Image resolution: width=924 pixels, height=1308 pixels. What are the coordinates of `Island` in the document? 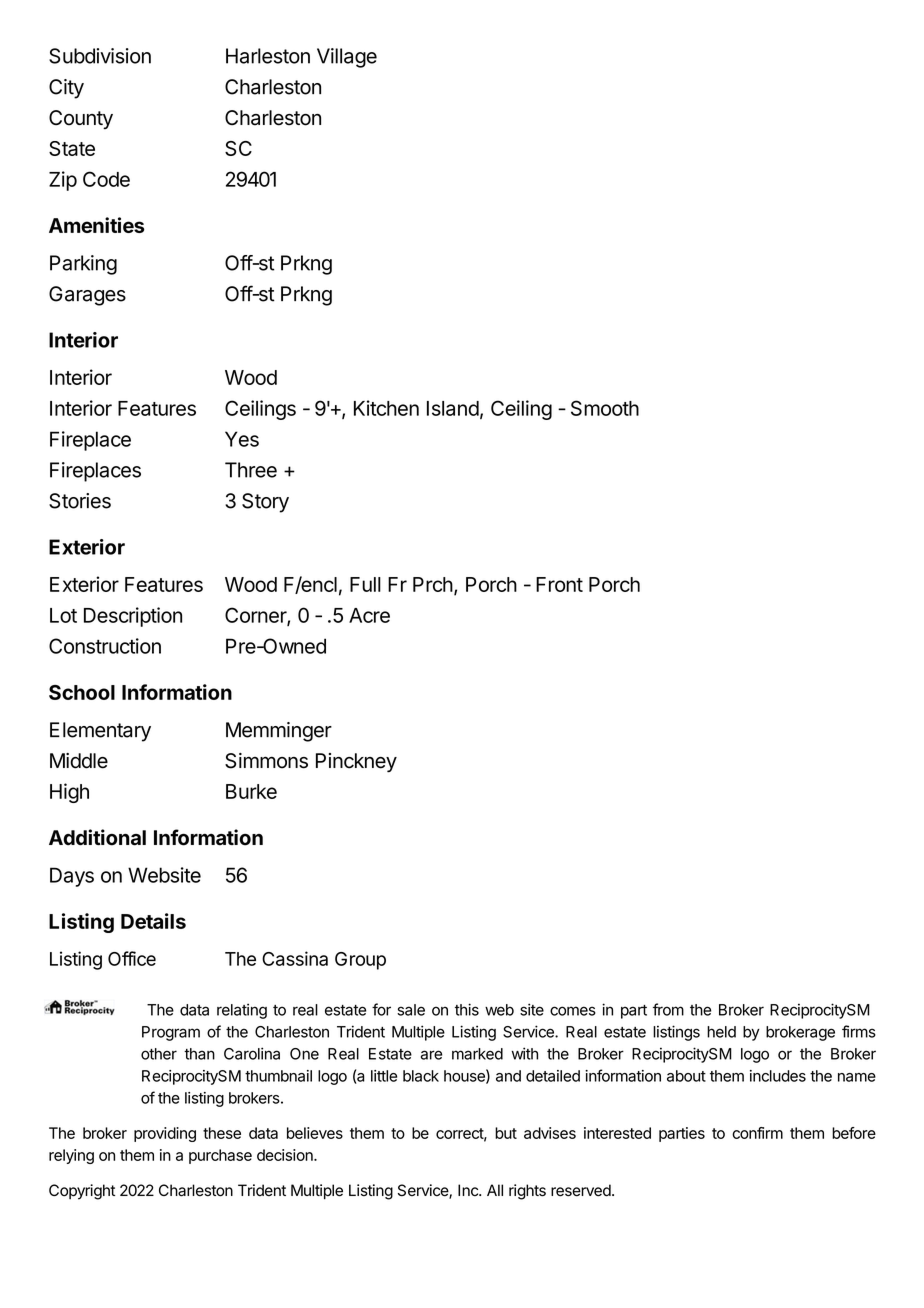 It's located at (453, 408).
